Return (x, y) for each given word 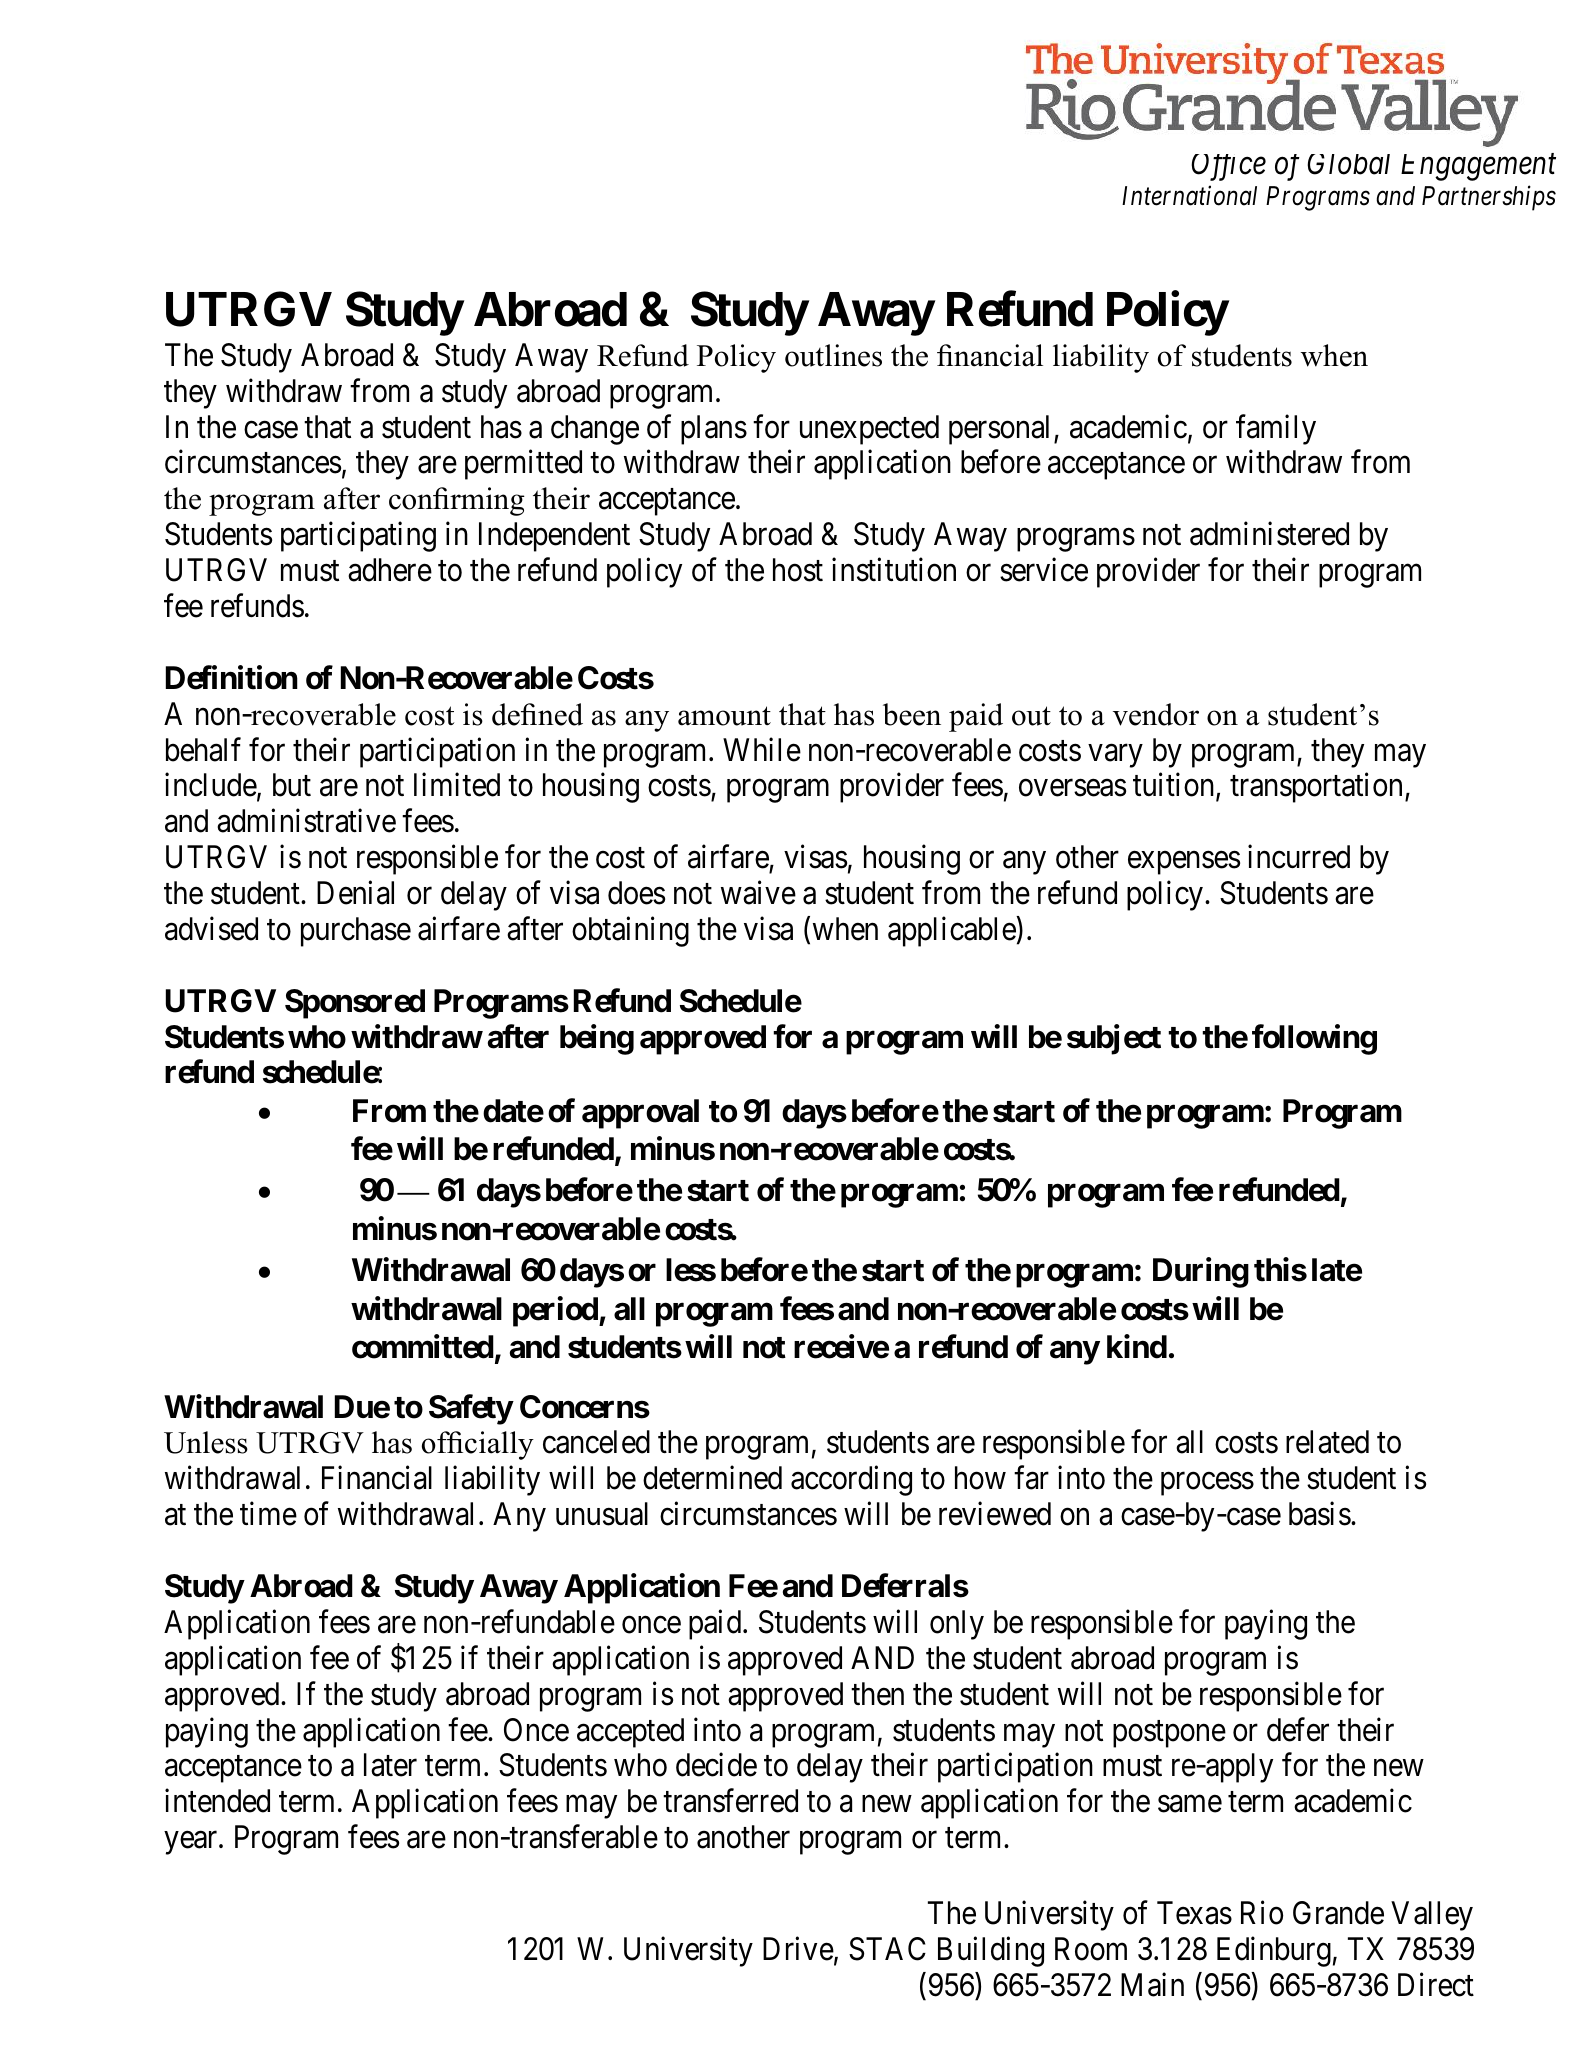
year (192, 1843)
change (595, 430)
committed (423, 1347)
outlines (833, 355)
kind (1137, 1347)
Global (1348, 164)
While (762, 749)
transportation (1316, 788)
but (292, 785)
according (851, 1481)
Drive (798, 1949)
